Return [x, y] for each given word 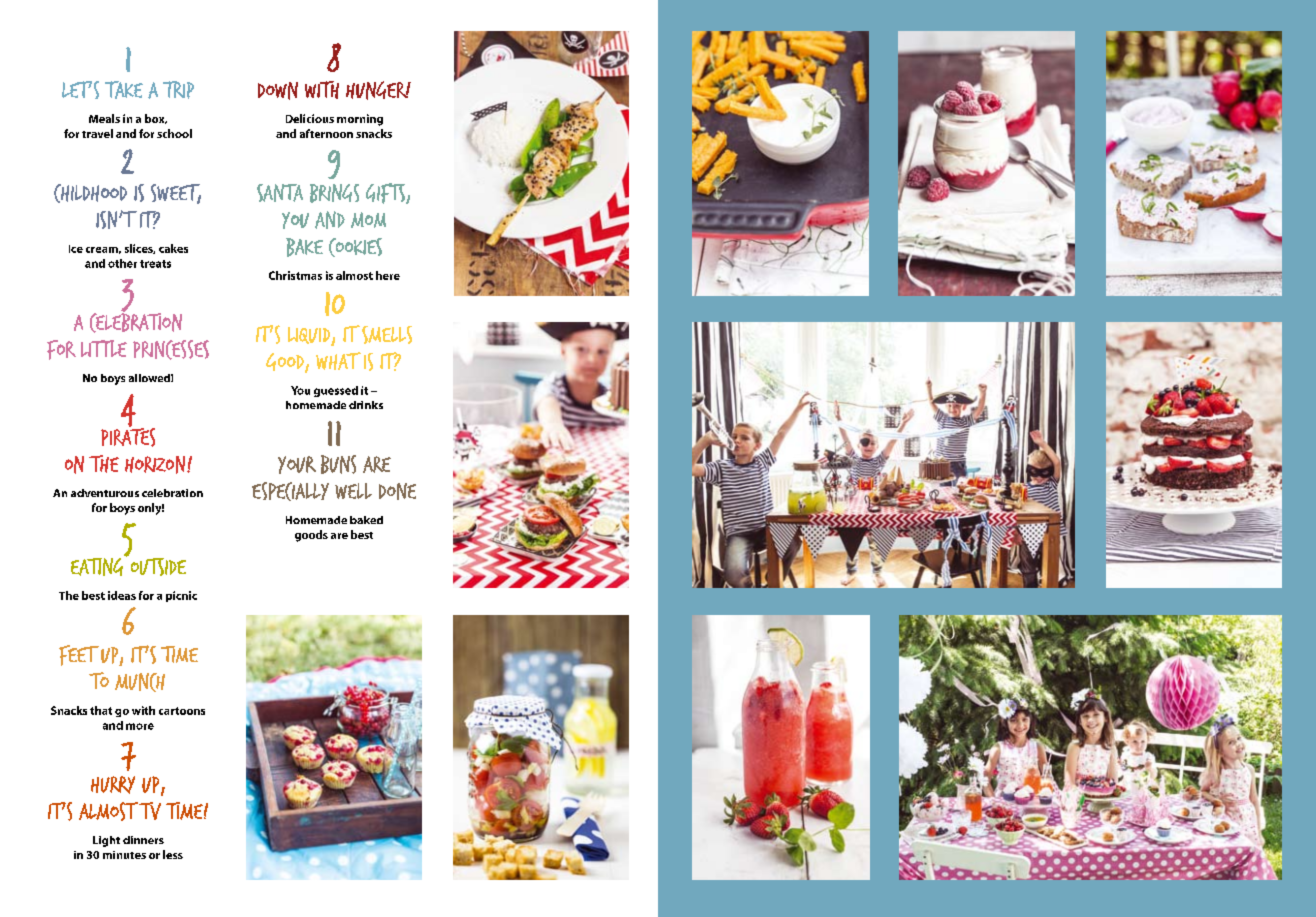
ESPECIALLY [290, 491]
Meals [104, 118]
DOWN [278, 91]
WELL [353, 491]
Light [106, 841]
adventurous [105, 493]
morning [360, 120]
